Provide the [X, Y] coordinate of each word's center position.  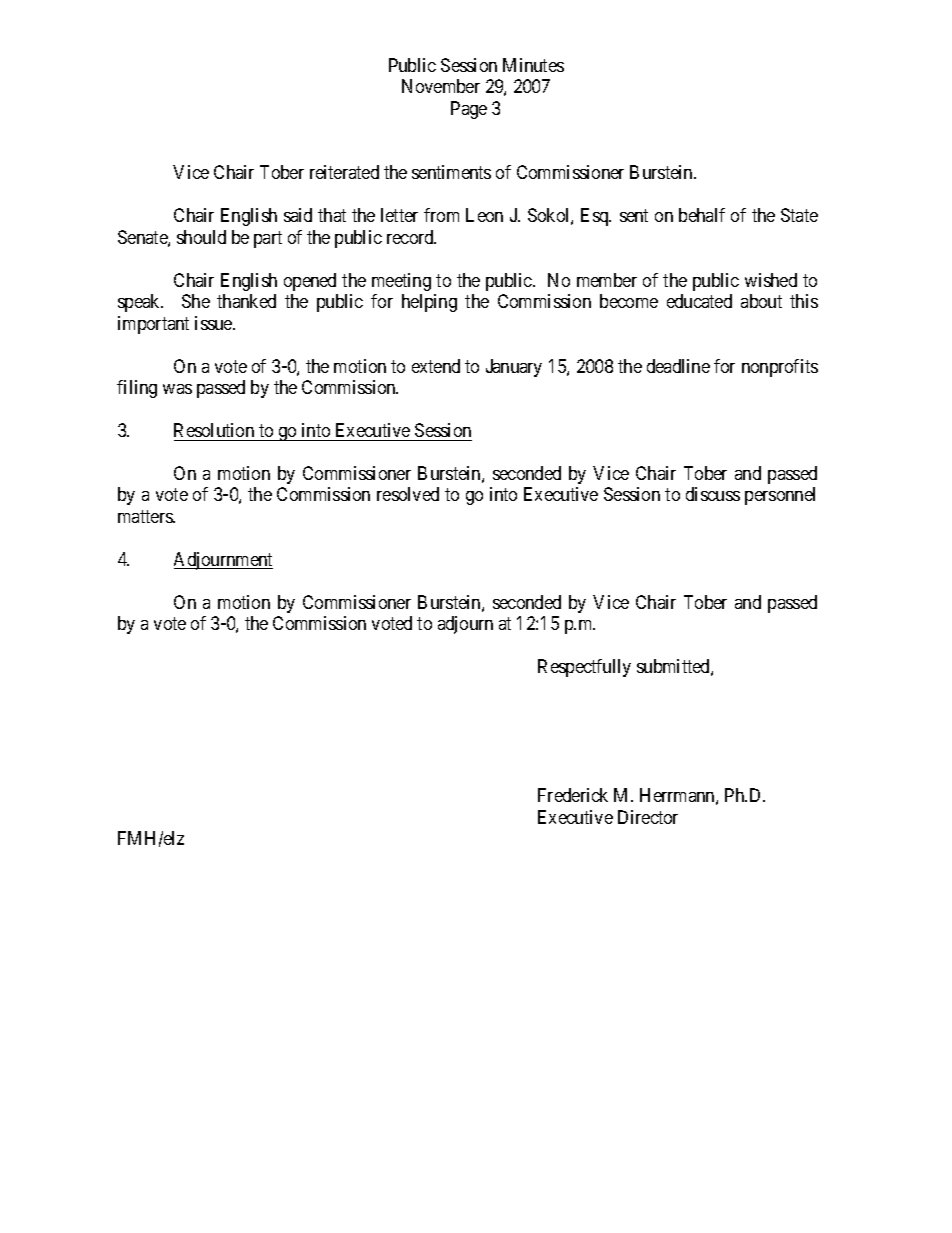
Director [648, 817]
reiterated [344, 172]
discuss [713, 494]
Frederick [573, 795]
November [441, 86]
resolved [408, 494]
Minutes [533, 65]
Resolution [214, 430]
